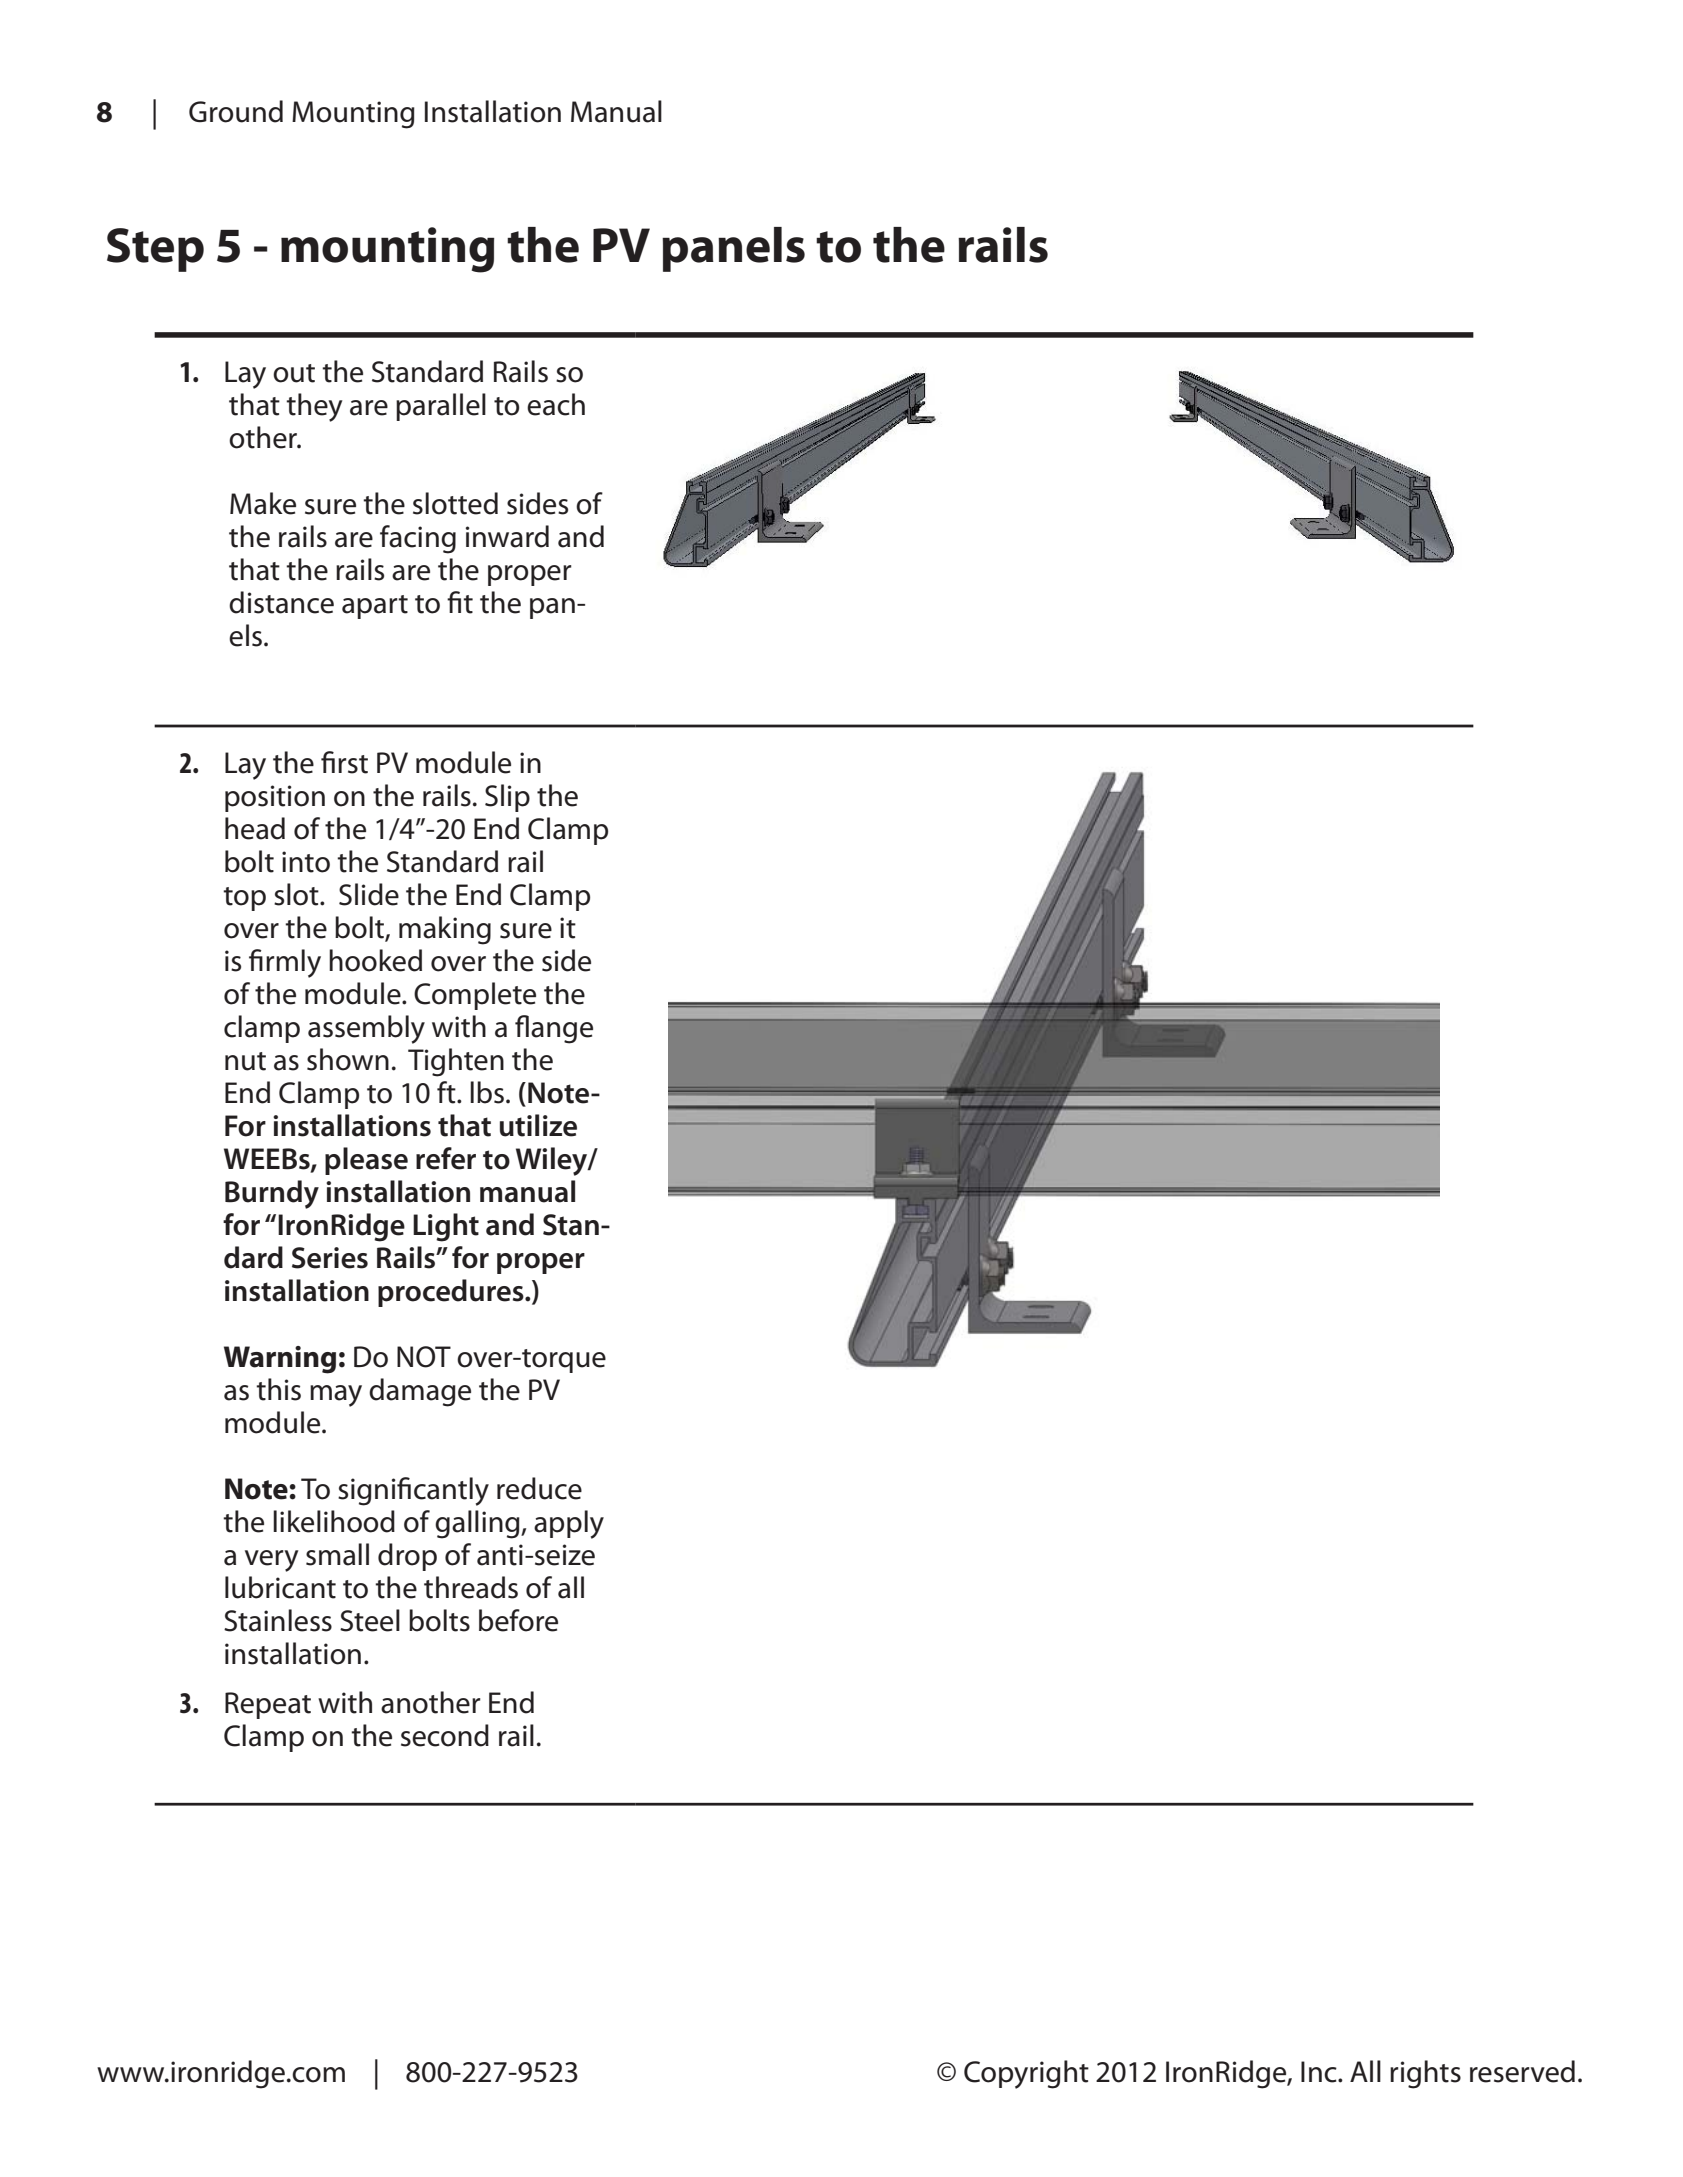 The height and width of the image is (2177, 1683). Describe the element at coordinates (556, 404) in the image. I see `each` at that location.
